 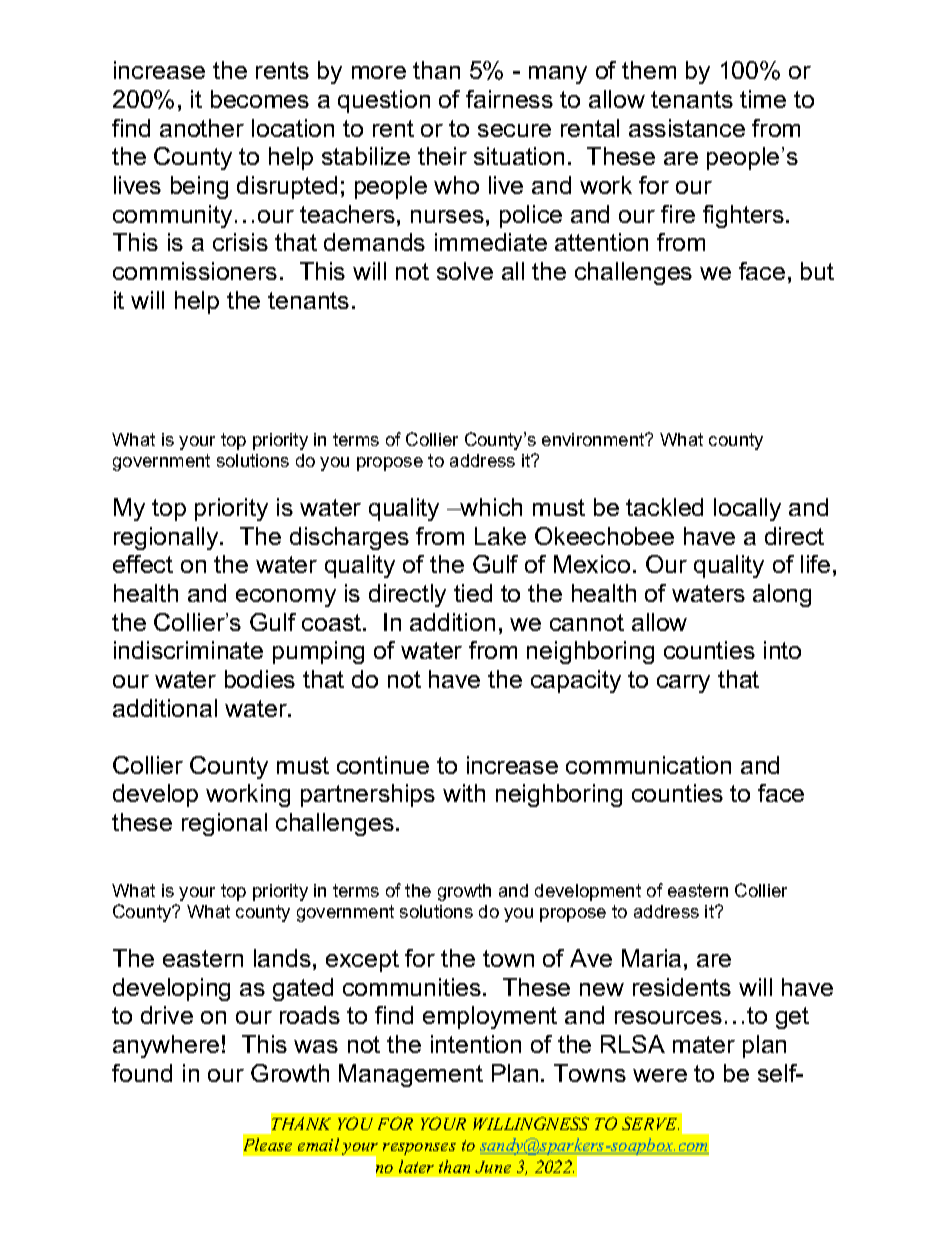 I want to click on fairness, so click(x=509, y=99).
